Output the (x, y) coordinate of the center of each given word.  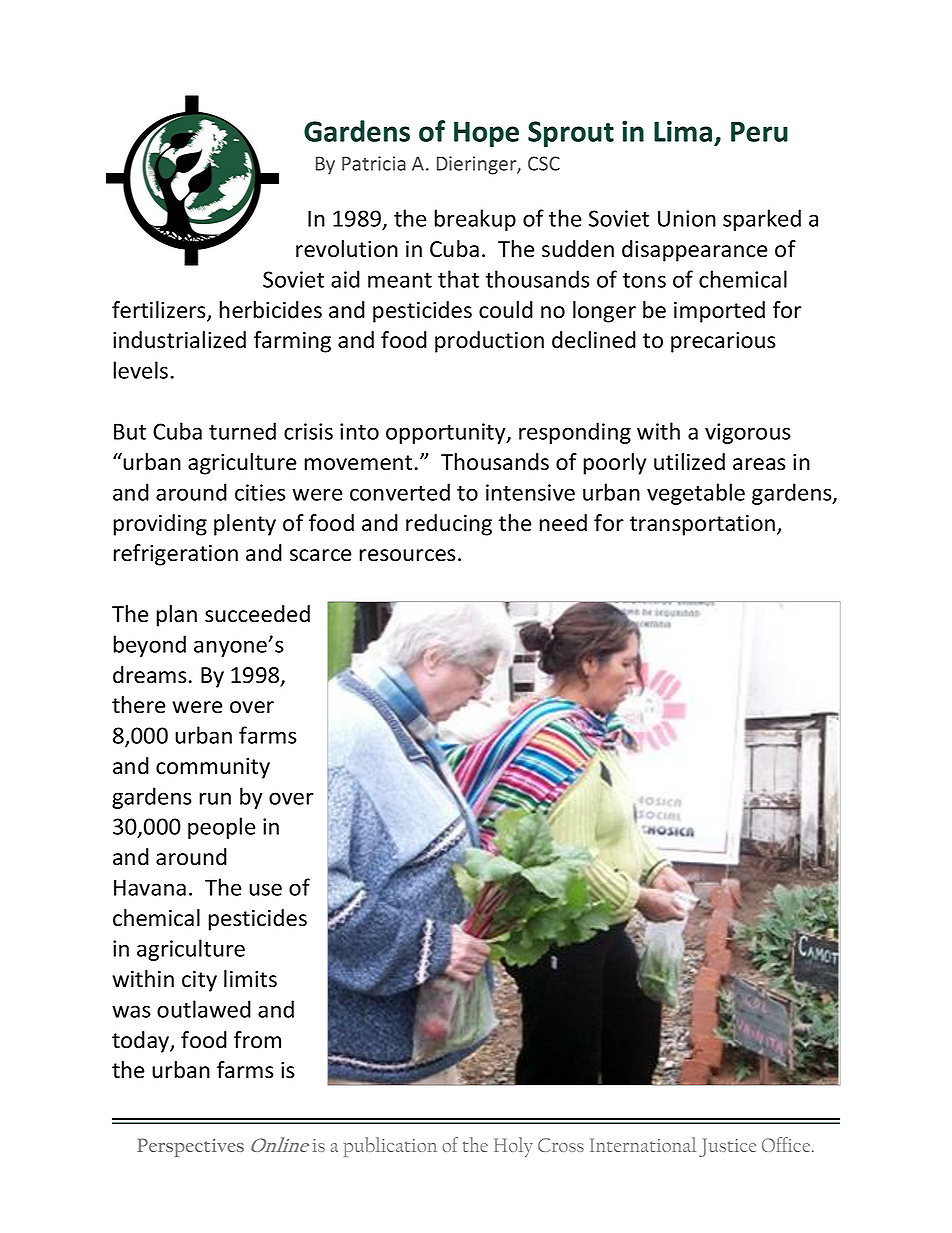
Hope (486, 134)
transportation (702, 525)
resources (408, 555)
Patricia (374, 163)
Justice (727, 1147)
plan (177, 616)
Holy (513, 1147)
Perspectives (190, 1147)
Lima (683, 131)
